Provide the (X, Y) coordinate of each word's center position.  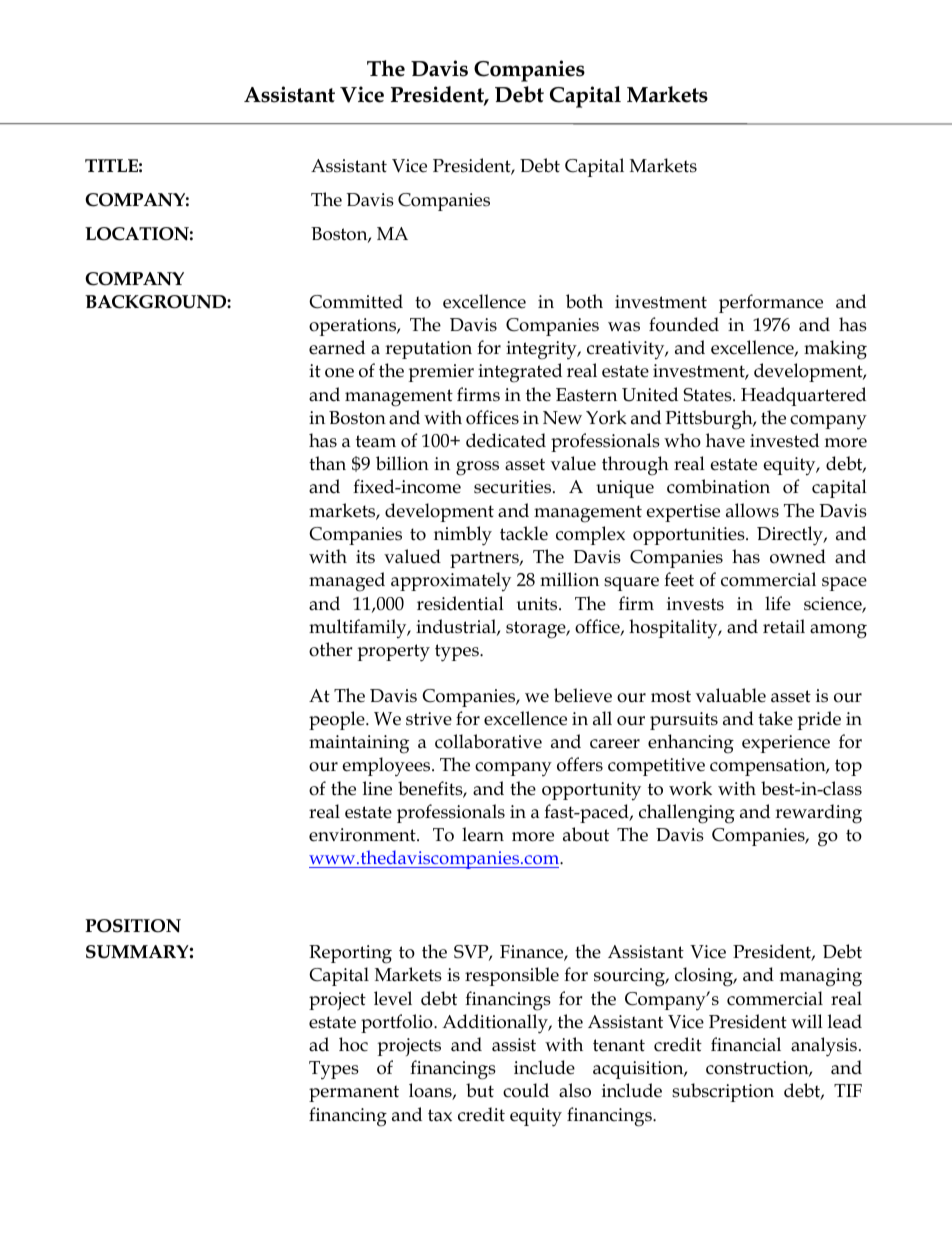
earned (337, 347)
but (480, 1090)
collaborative (488, 741)
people (338, 720)
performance (771, 303)
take (775, 718)
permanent (354, 1093)
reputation (428, 350)
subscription (723, 1092)
